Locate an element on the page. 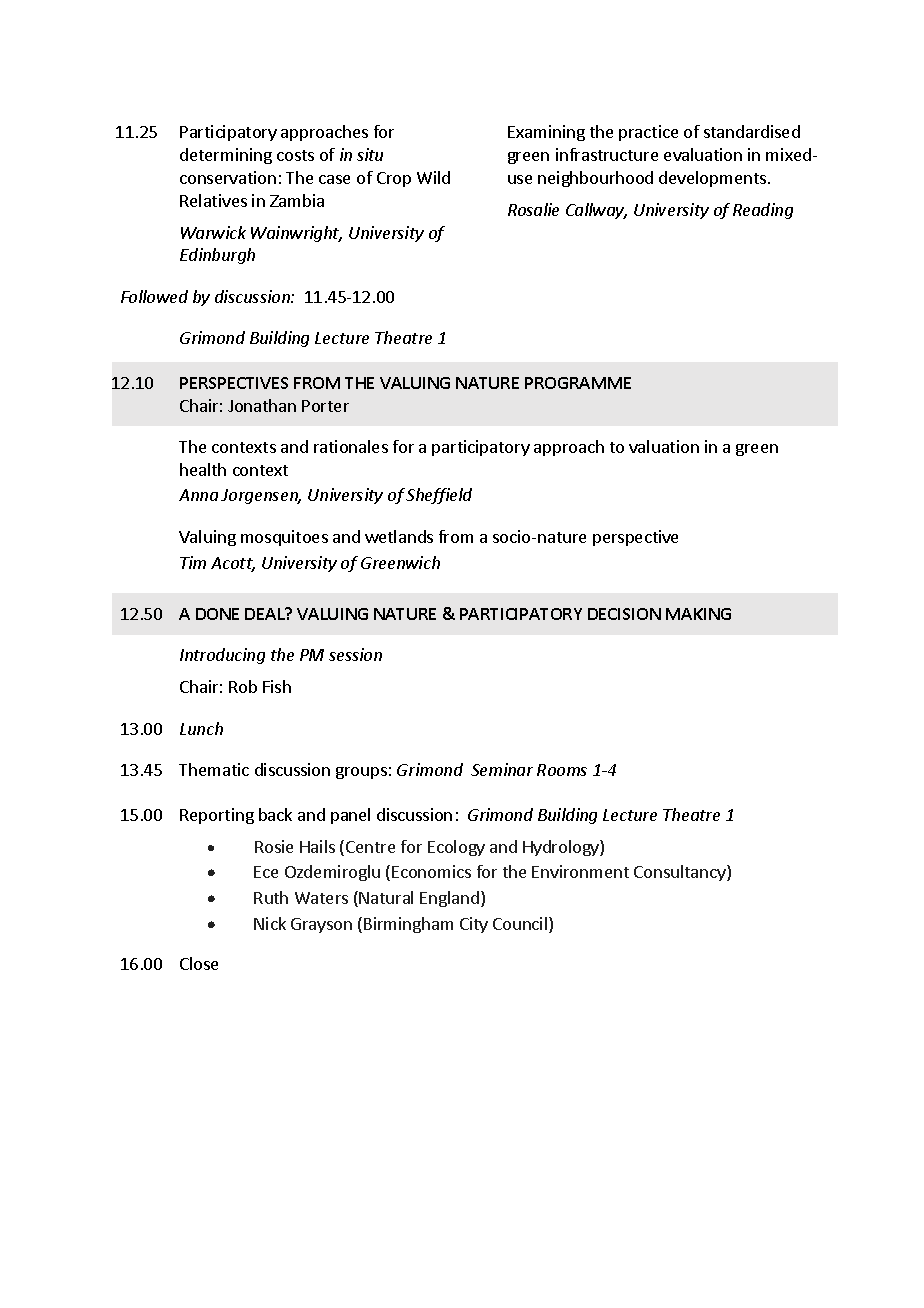  PROGRAMME is located at coordinates (578, 383).
